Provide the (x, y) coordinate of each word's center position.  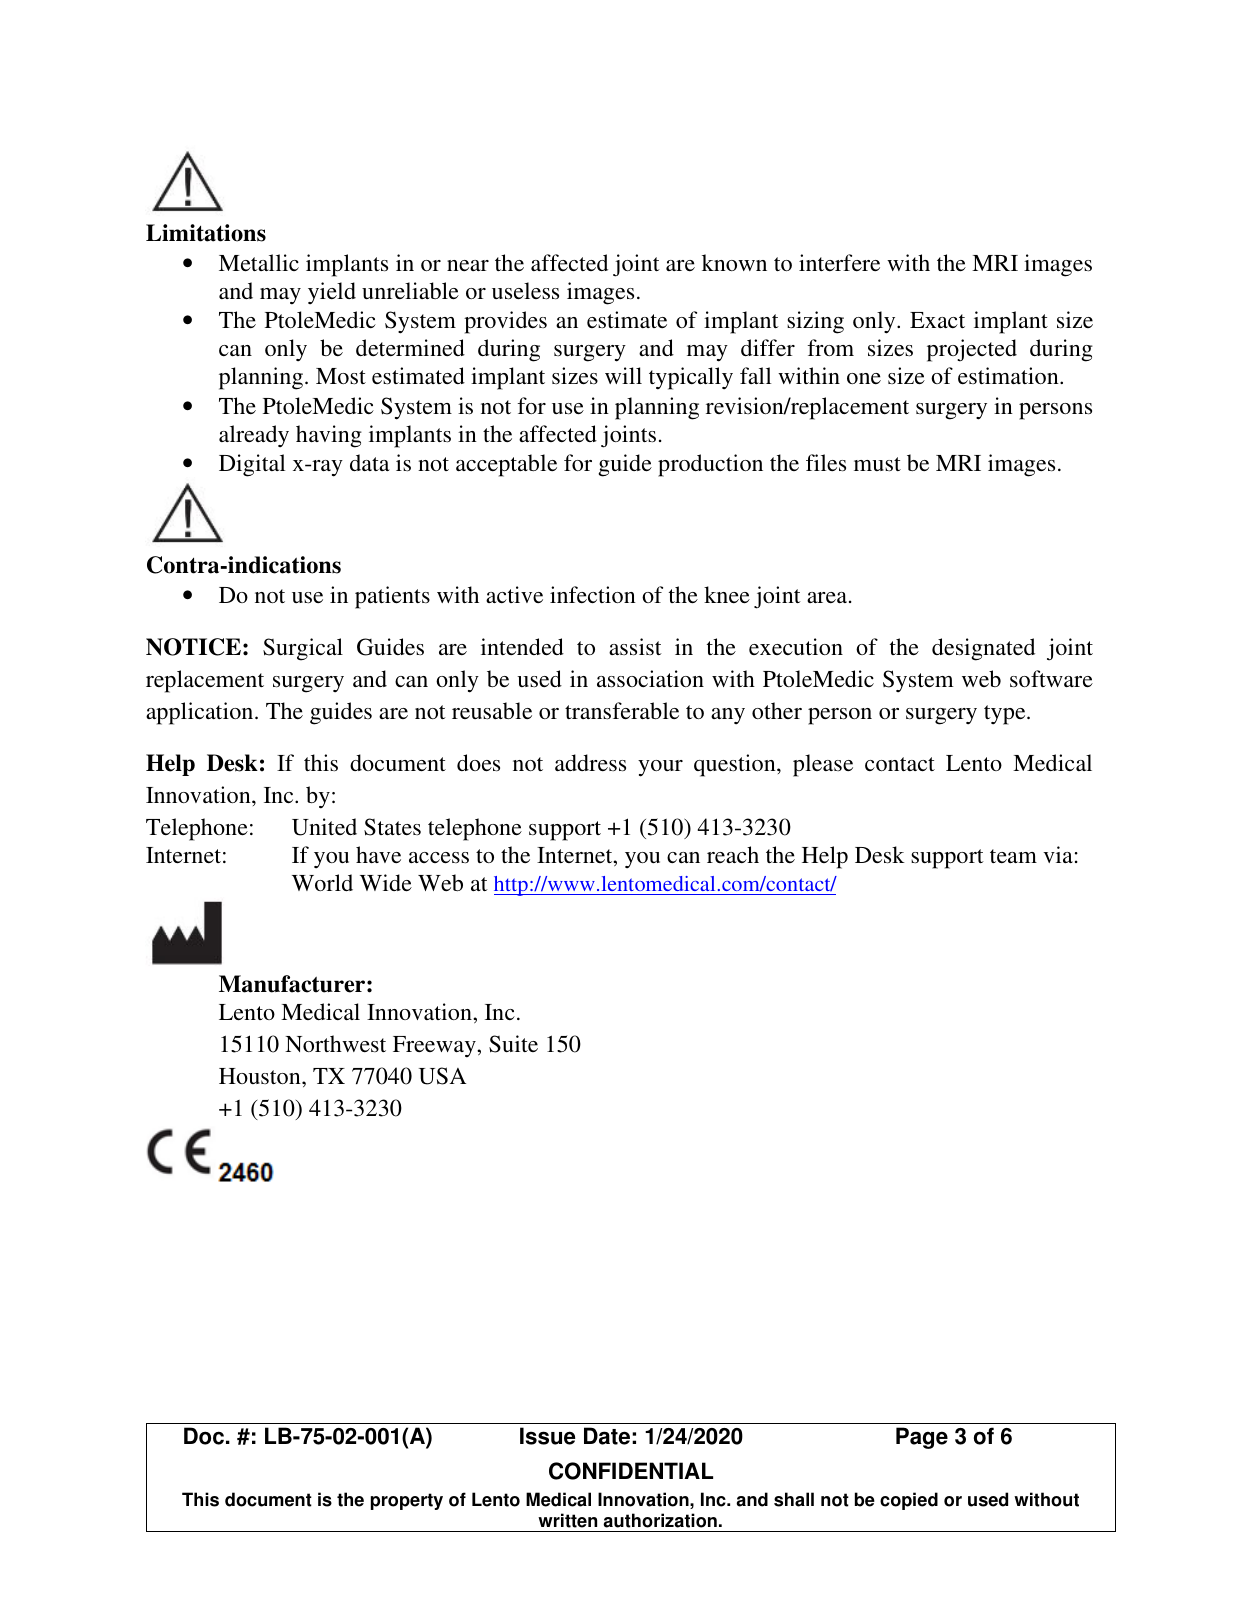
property (407, 1501)
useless (525, 291)
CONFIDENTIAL (631, 1471)
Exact (937, 320)
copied (909, 1501)
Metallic (259, 262)
